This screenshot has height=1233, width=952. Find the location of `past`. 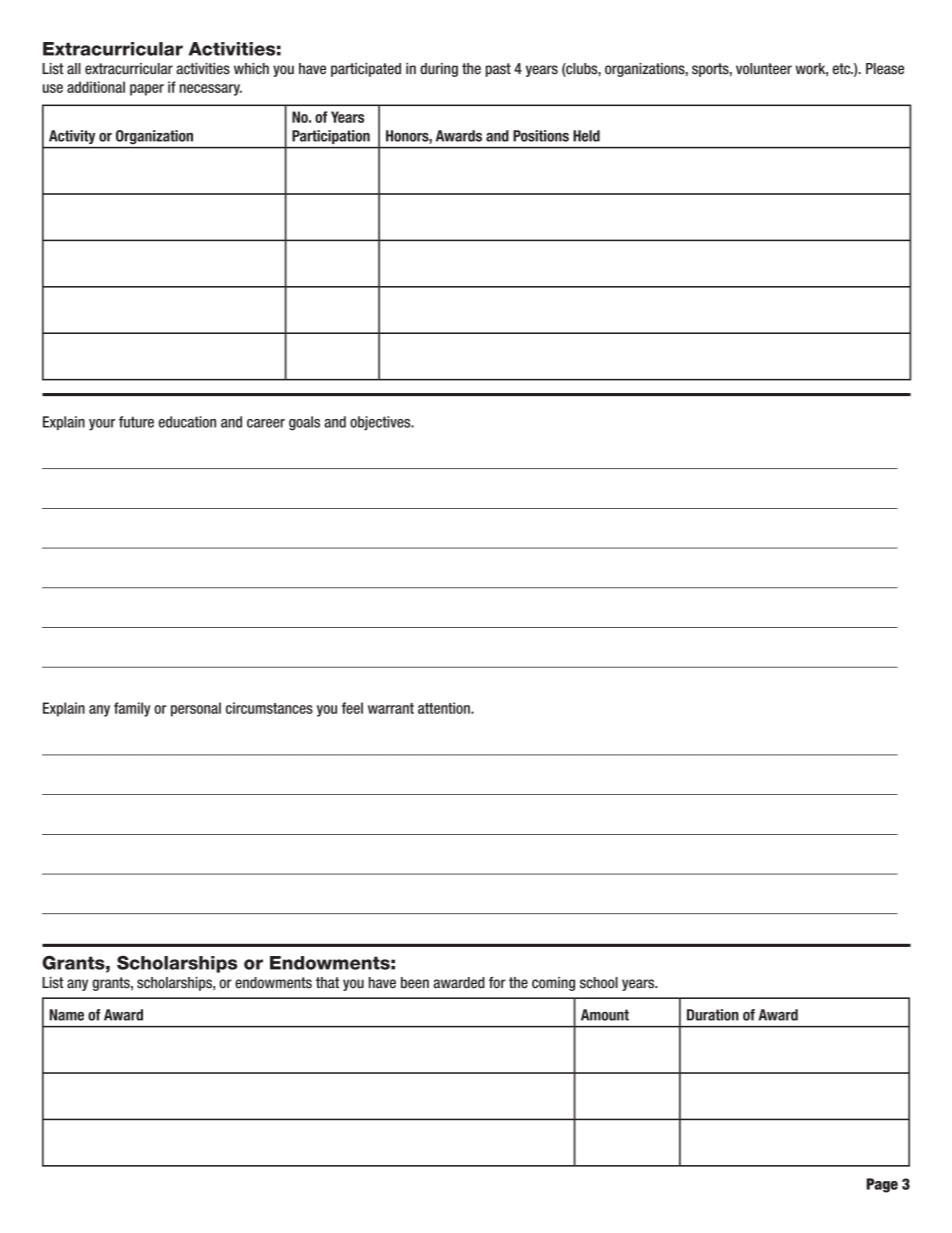

past is located at coordinates (498, 70).
